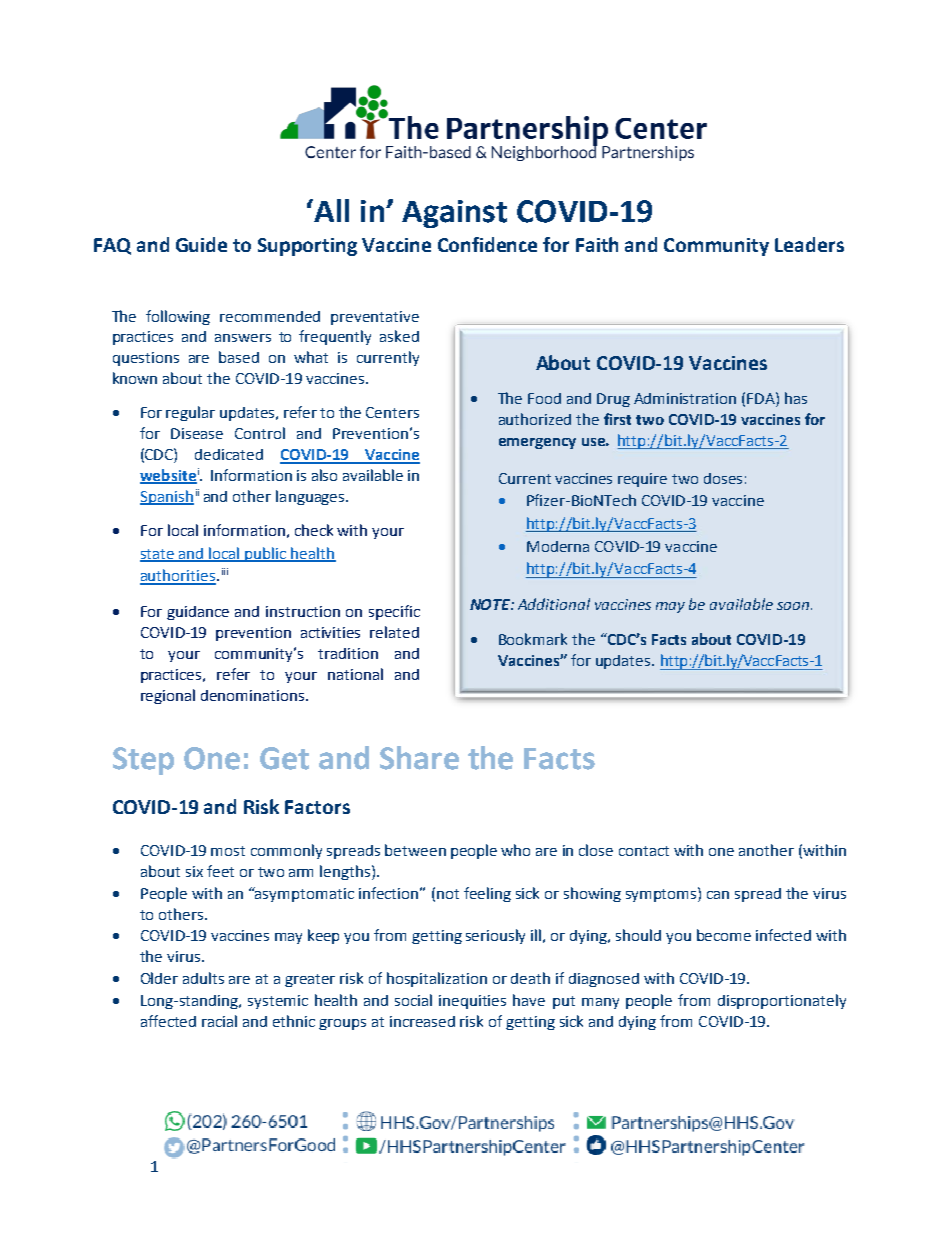 The image size is (952, 1233). Describe the element at coordinates (809, 244) in the screenshot. I see `Leaders` at that location.
